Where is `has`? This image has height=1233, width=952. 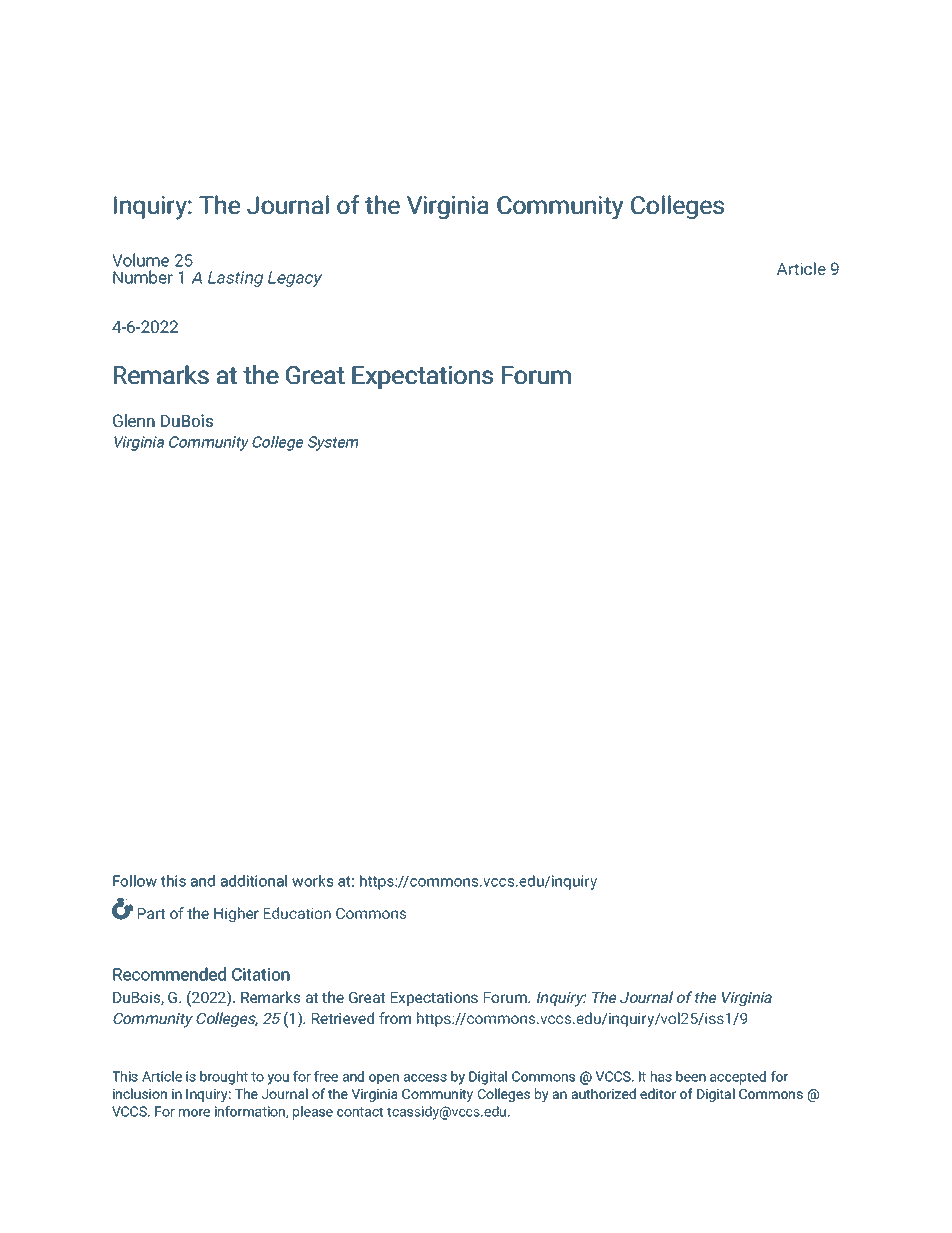 has is located at coordinates (661, 1076).
